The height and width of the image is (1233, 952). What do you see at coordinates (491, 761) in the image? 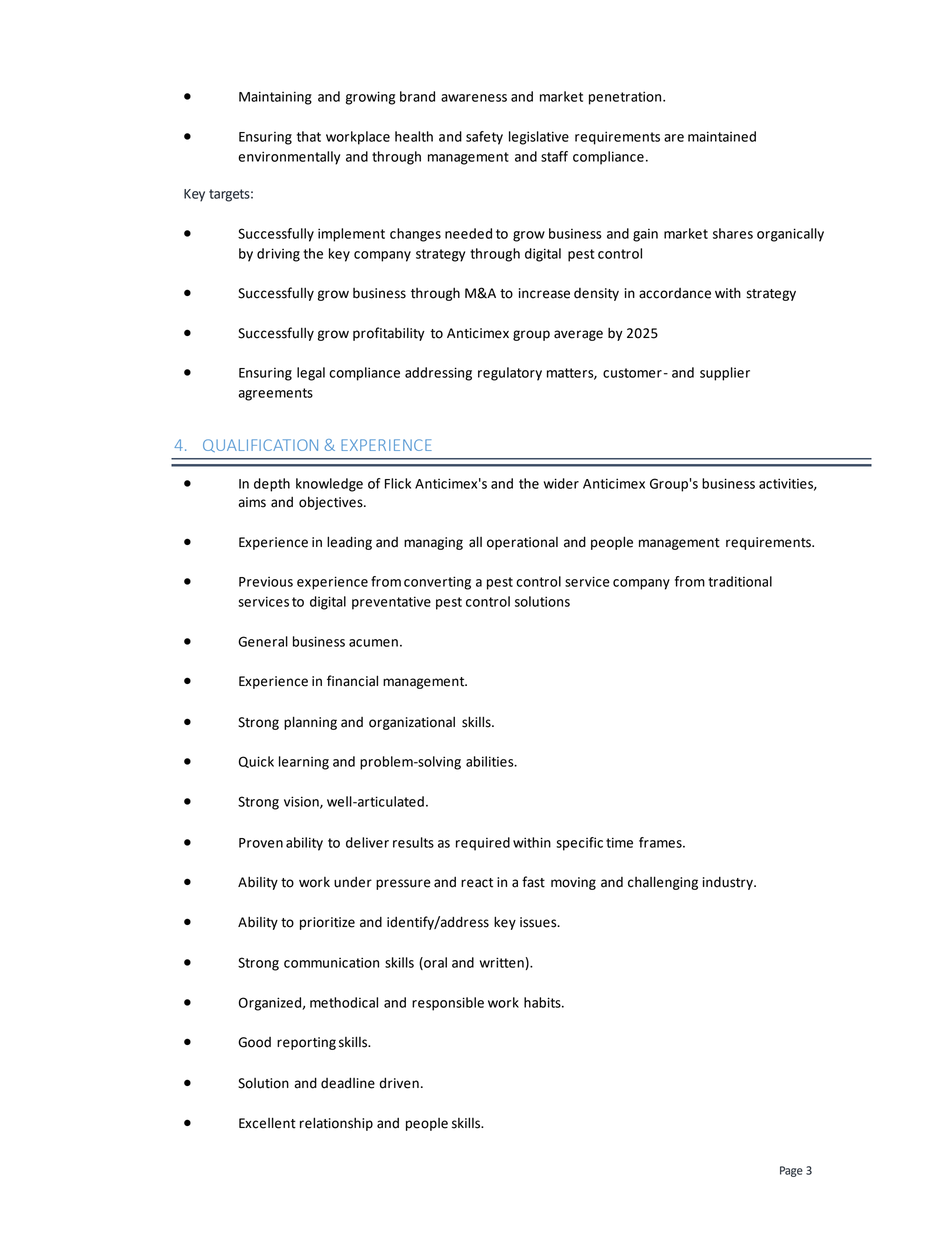
I see `abilities` at bounding box center [491, 761].
